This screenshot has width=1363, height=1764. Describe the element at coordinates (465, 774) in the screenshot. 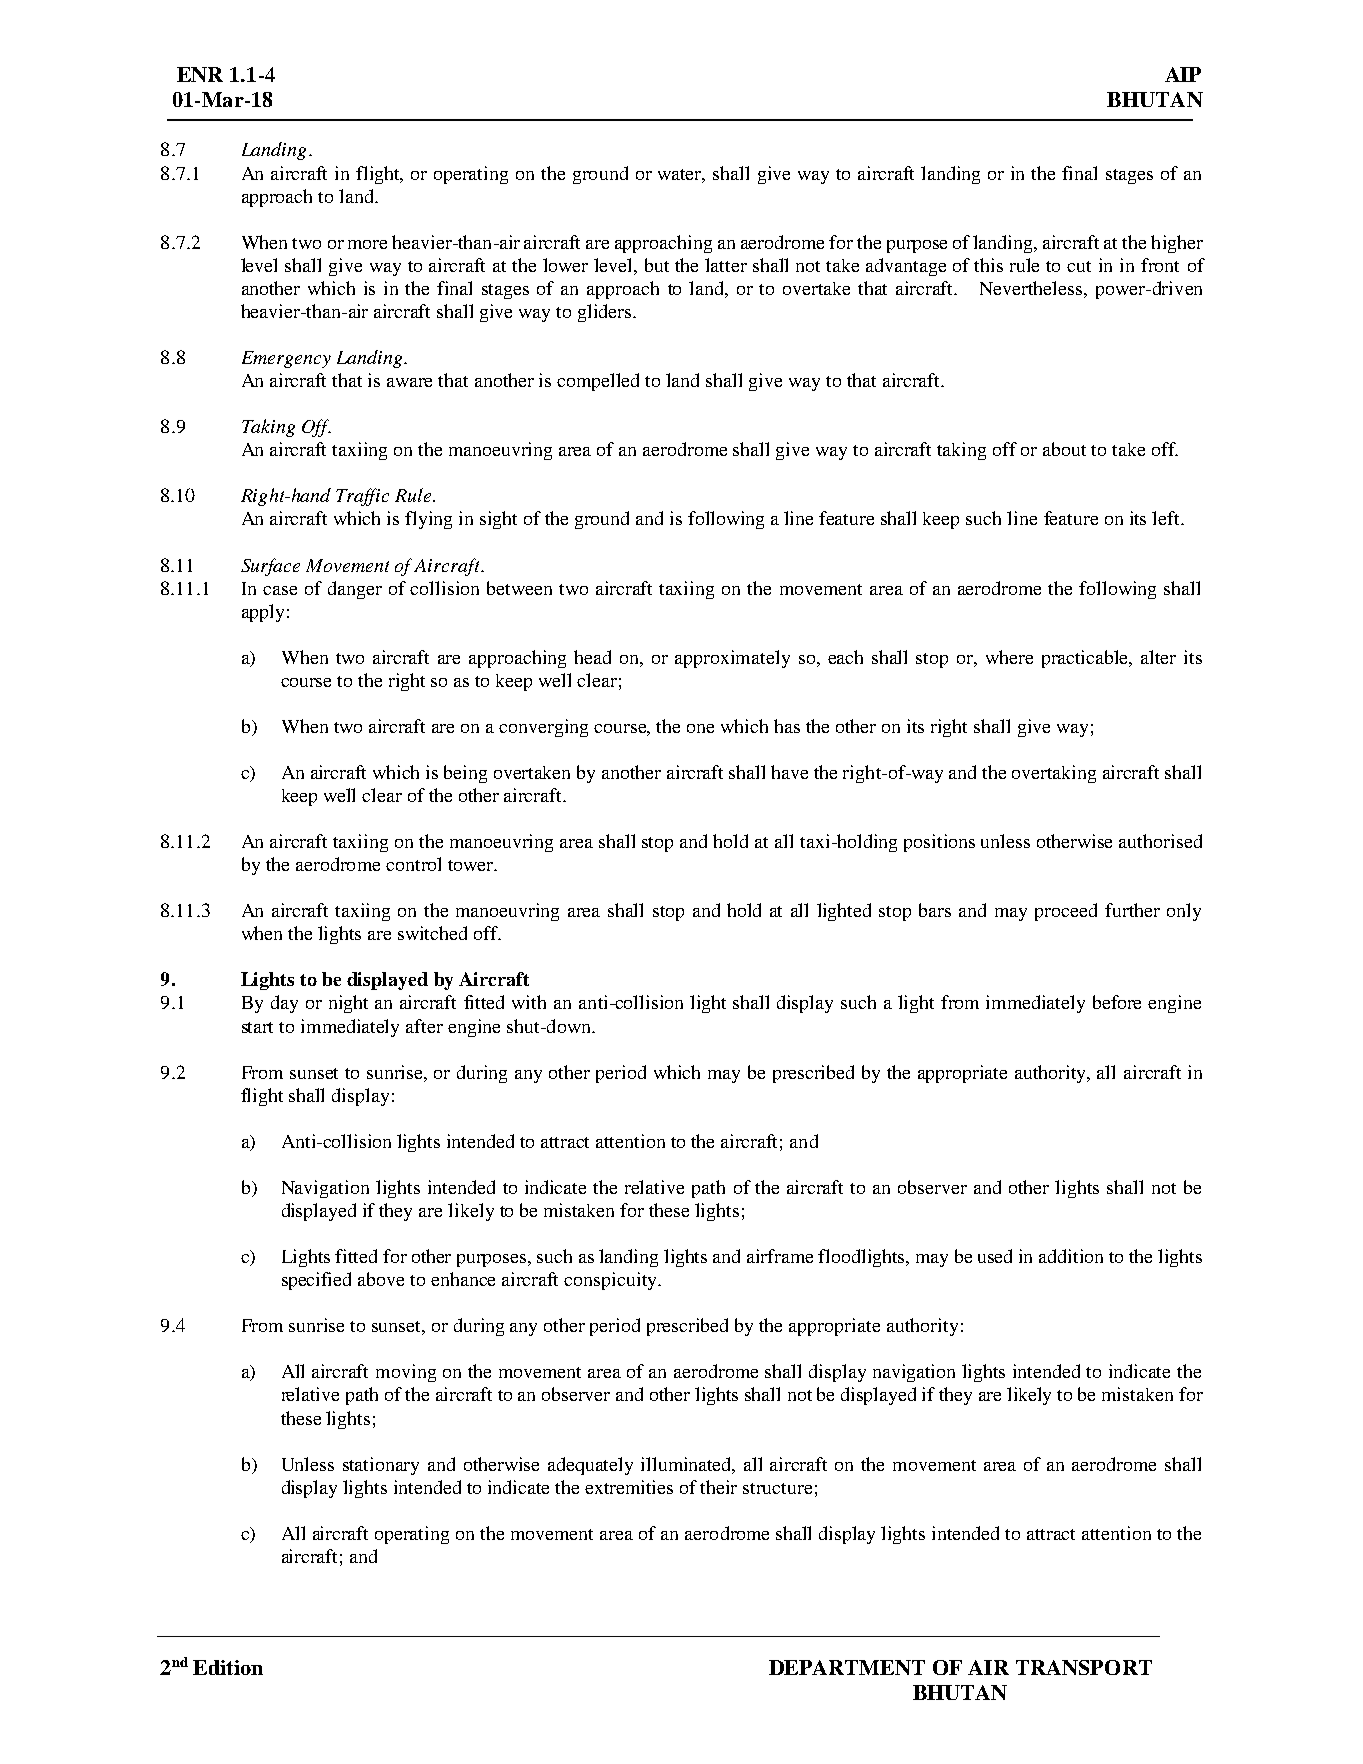

I see `being` at that location.
